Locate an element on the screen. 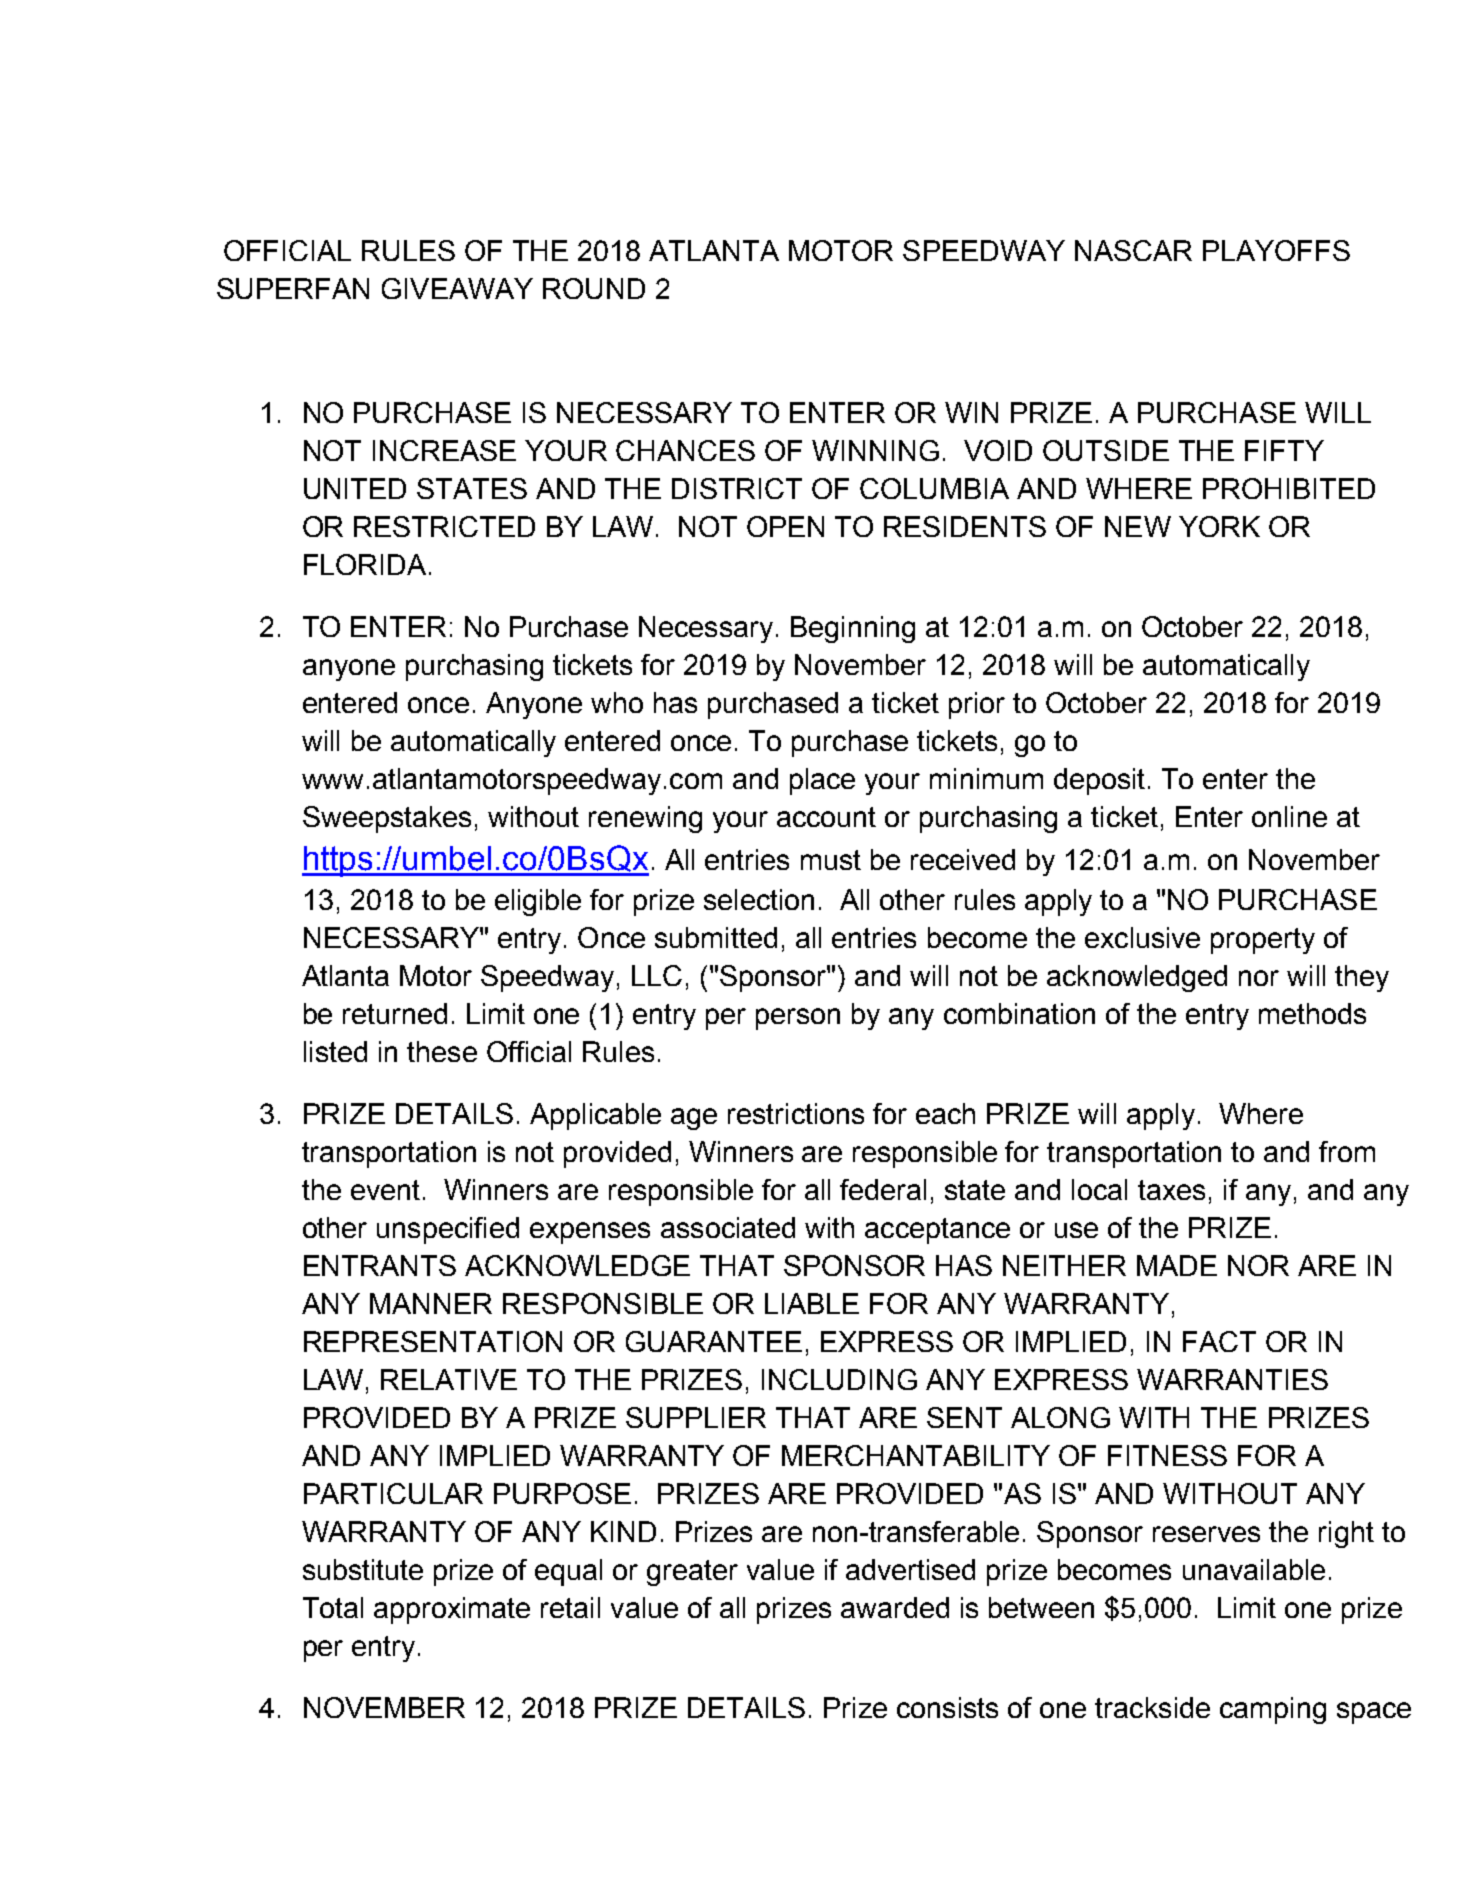 Image resolution: width=1466 pixels, height=1897 pixels. unspecified is located at coordinates (448, 1230).
